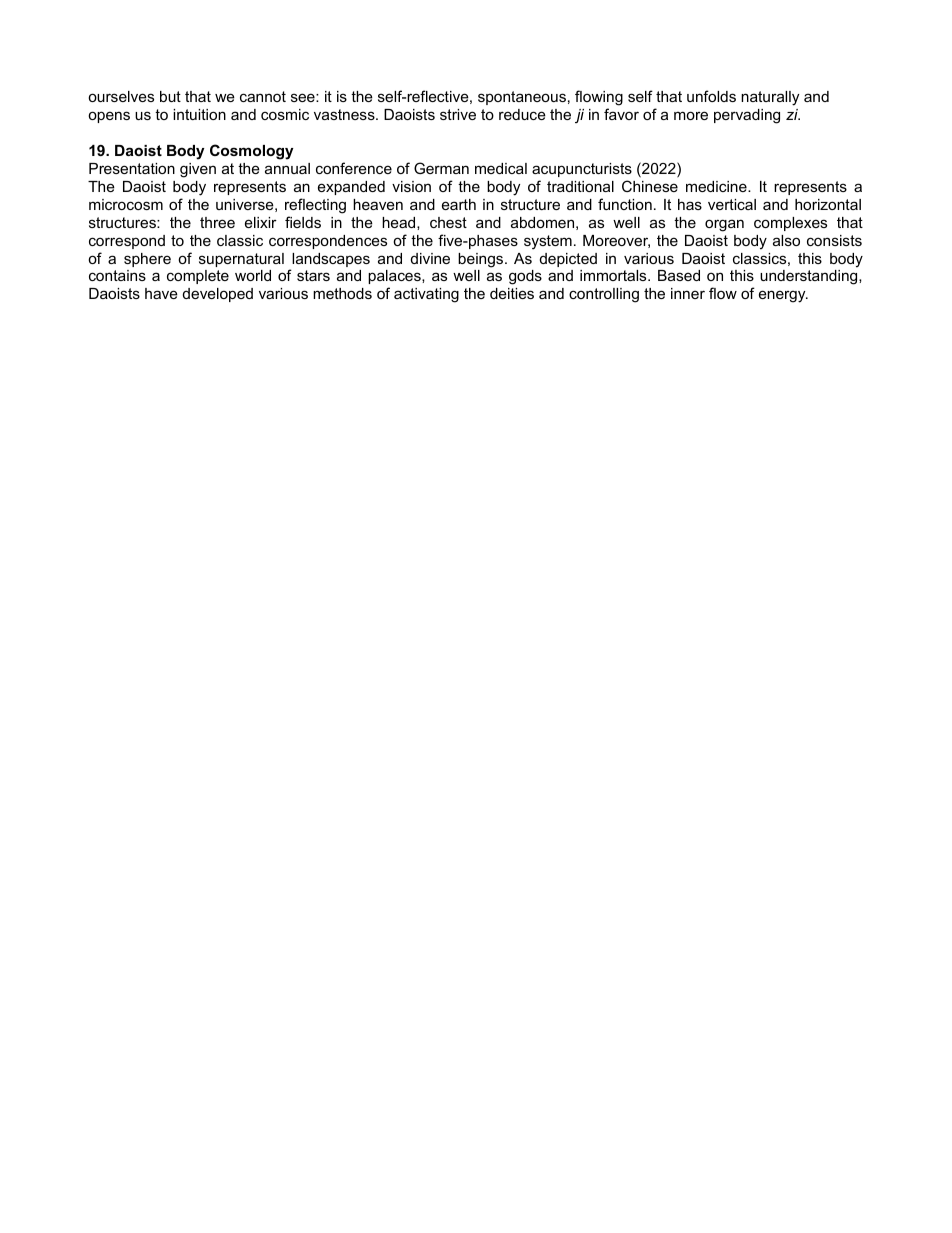  Describe the element at coordinates (732, 204) in the screenshot. I see `vertical` at that location.
